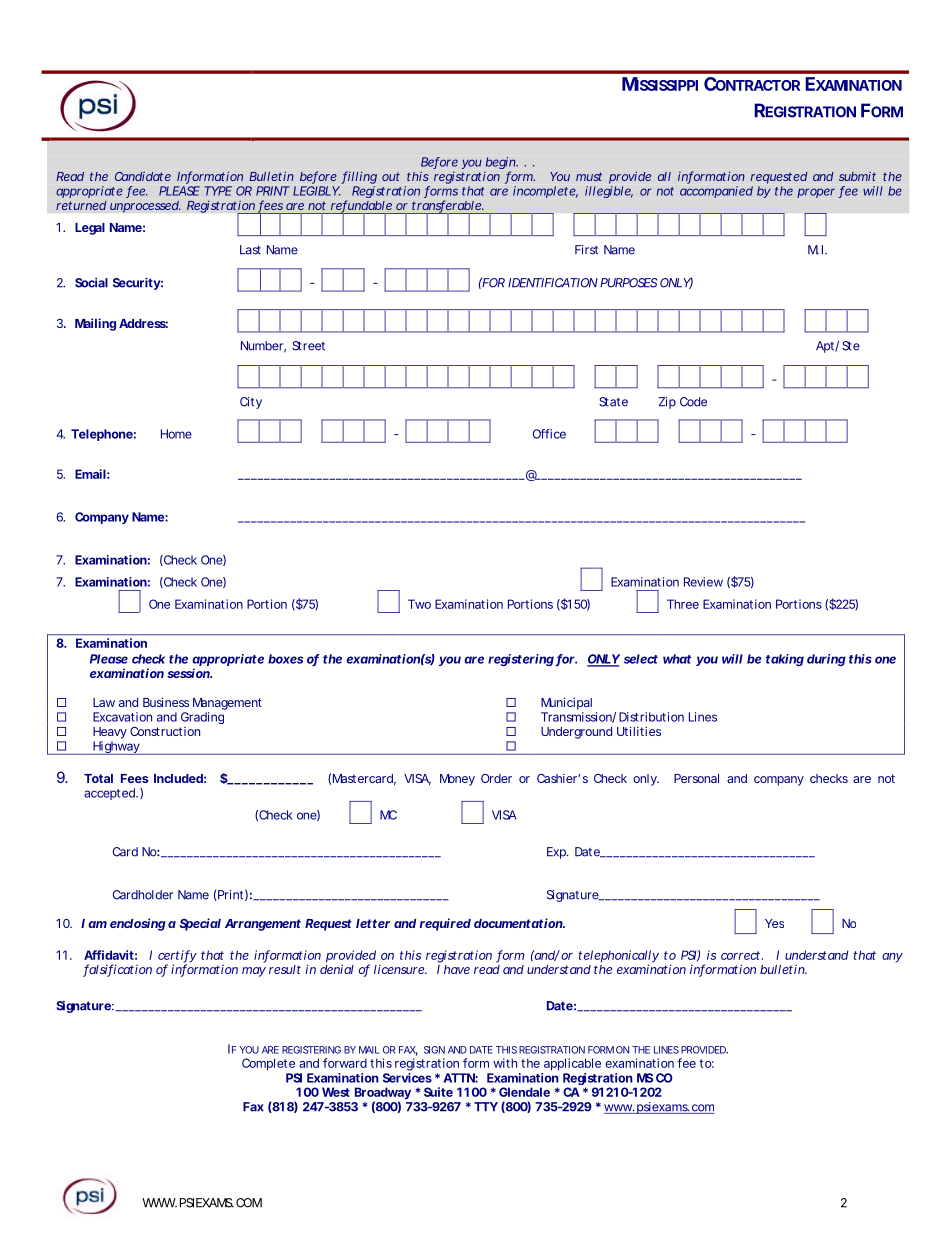 The image size is (952, 1233). What do you see at coordinates (165, 731) in the page?
I see `Construction` at bounding box center [165, 731].
